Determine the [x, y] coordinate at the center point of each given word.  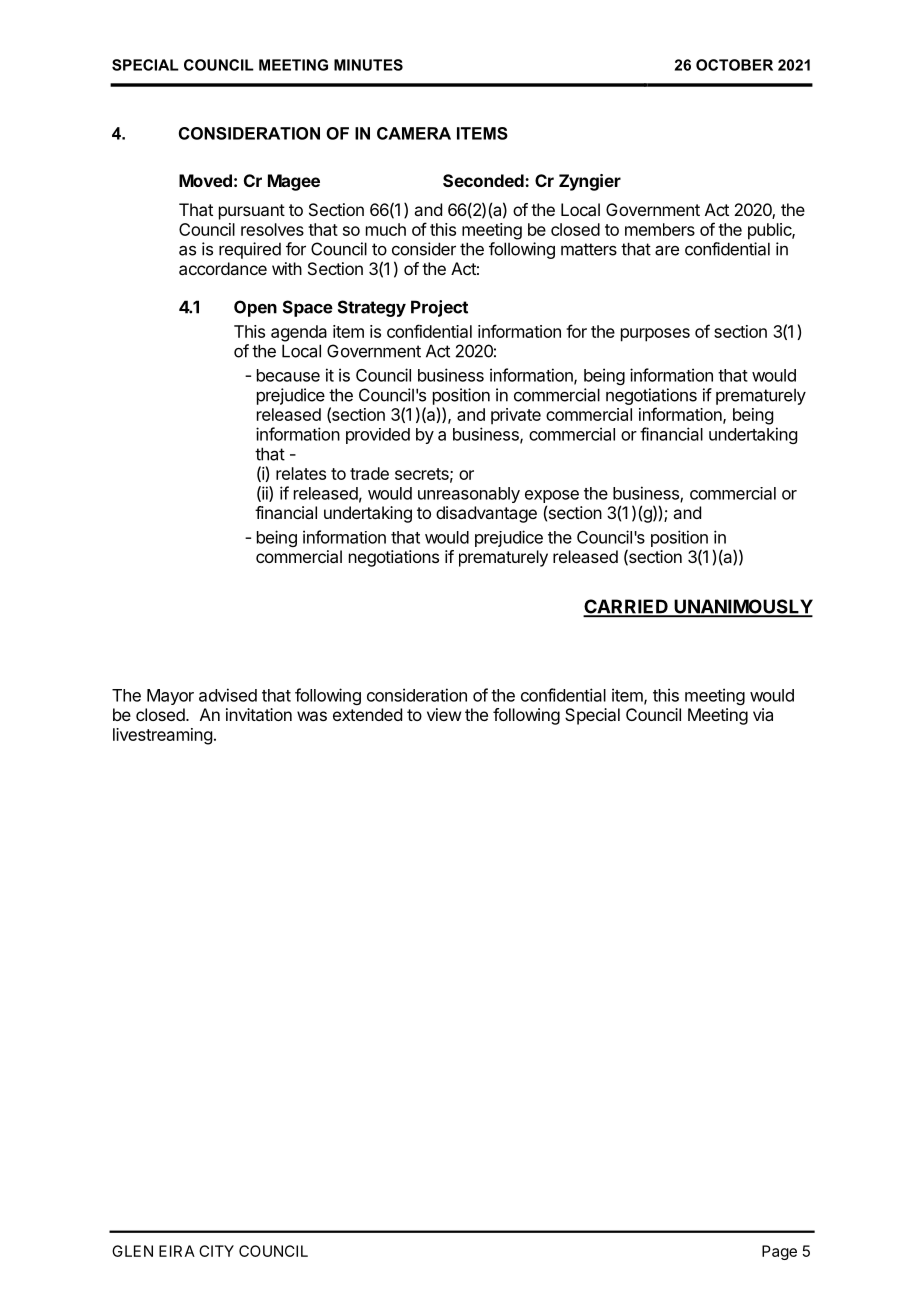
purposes [655, 335]
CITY [216, 1251]
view [444, 714]
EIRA [177, 1251]
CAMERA [414, 133]
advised [228, 695]
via [763, 714]
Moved [205, 180]
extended [367, 714]
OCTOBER [734, 65]
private [516, 416]
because [288, 375]
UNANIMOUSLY [742, 607]
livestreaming [162, 736]
